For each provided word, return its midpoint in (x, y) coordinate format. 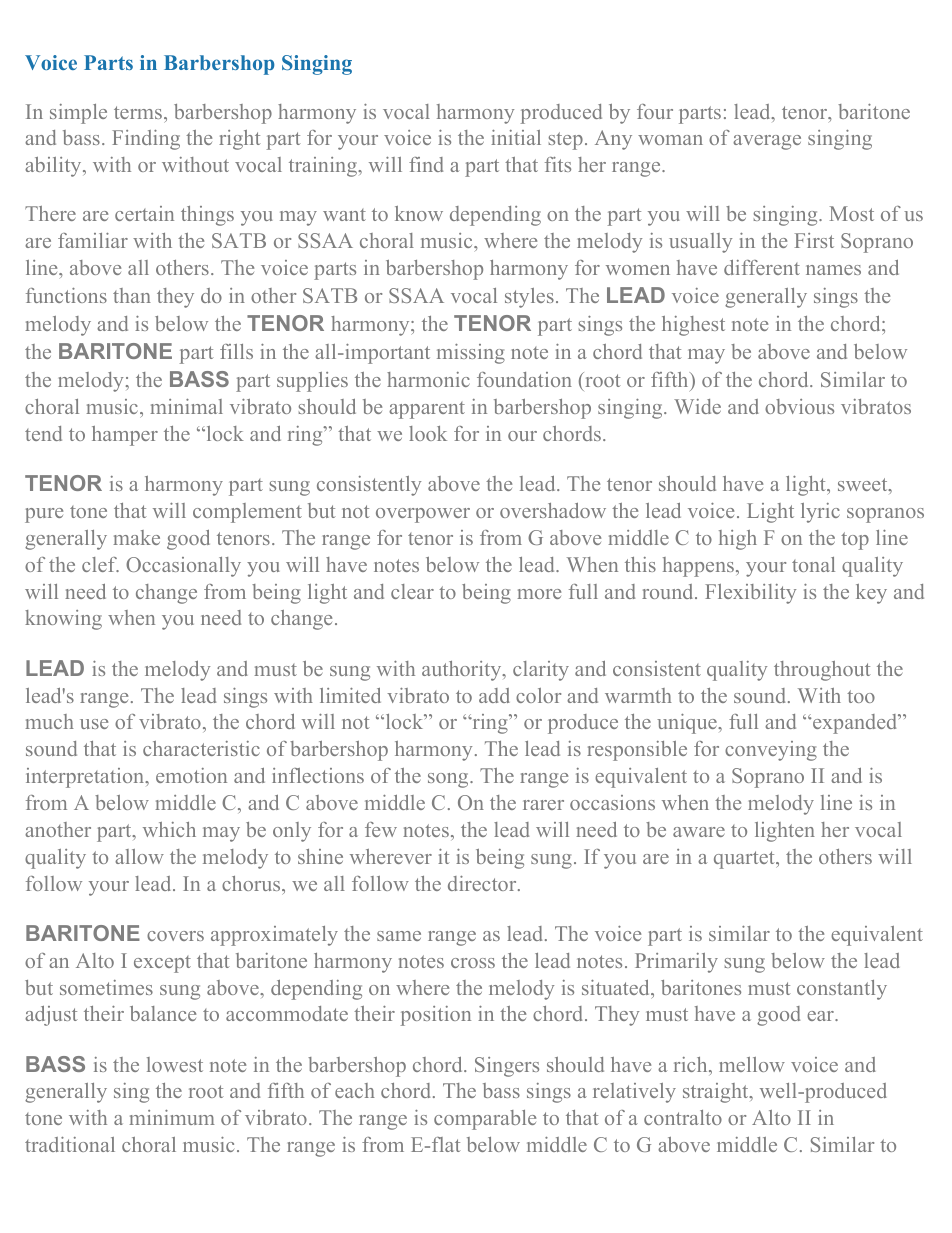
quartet (745, 860)
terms (139, 112)
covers (175, 936)
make (136, 537)
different (762, 267)
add (494, 695)
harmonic (428, 379)
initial (516, 137)
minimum (172, 1117)
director (483, 883)
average (767, 142)
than (132, 295)
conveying (771, 751)
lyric (820, 513)
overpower (423, 515)
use (94, 724)
